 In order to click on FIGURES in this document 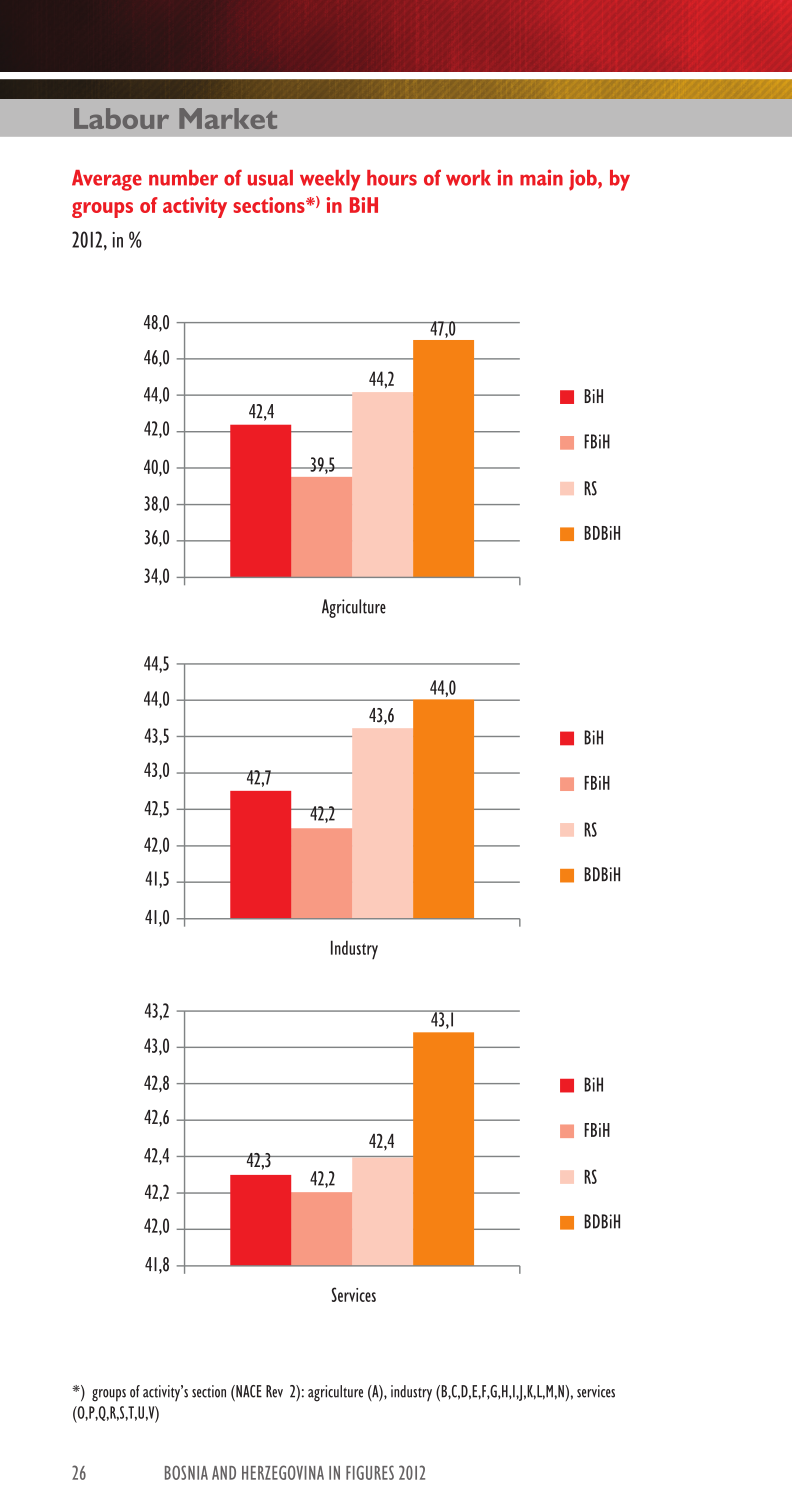, I will do `click(370, 1472)`.
